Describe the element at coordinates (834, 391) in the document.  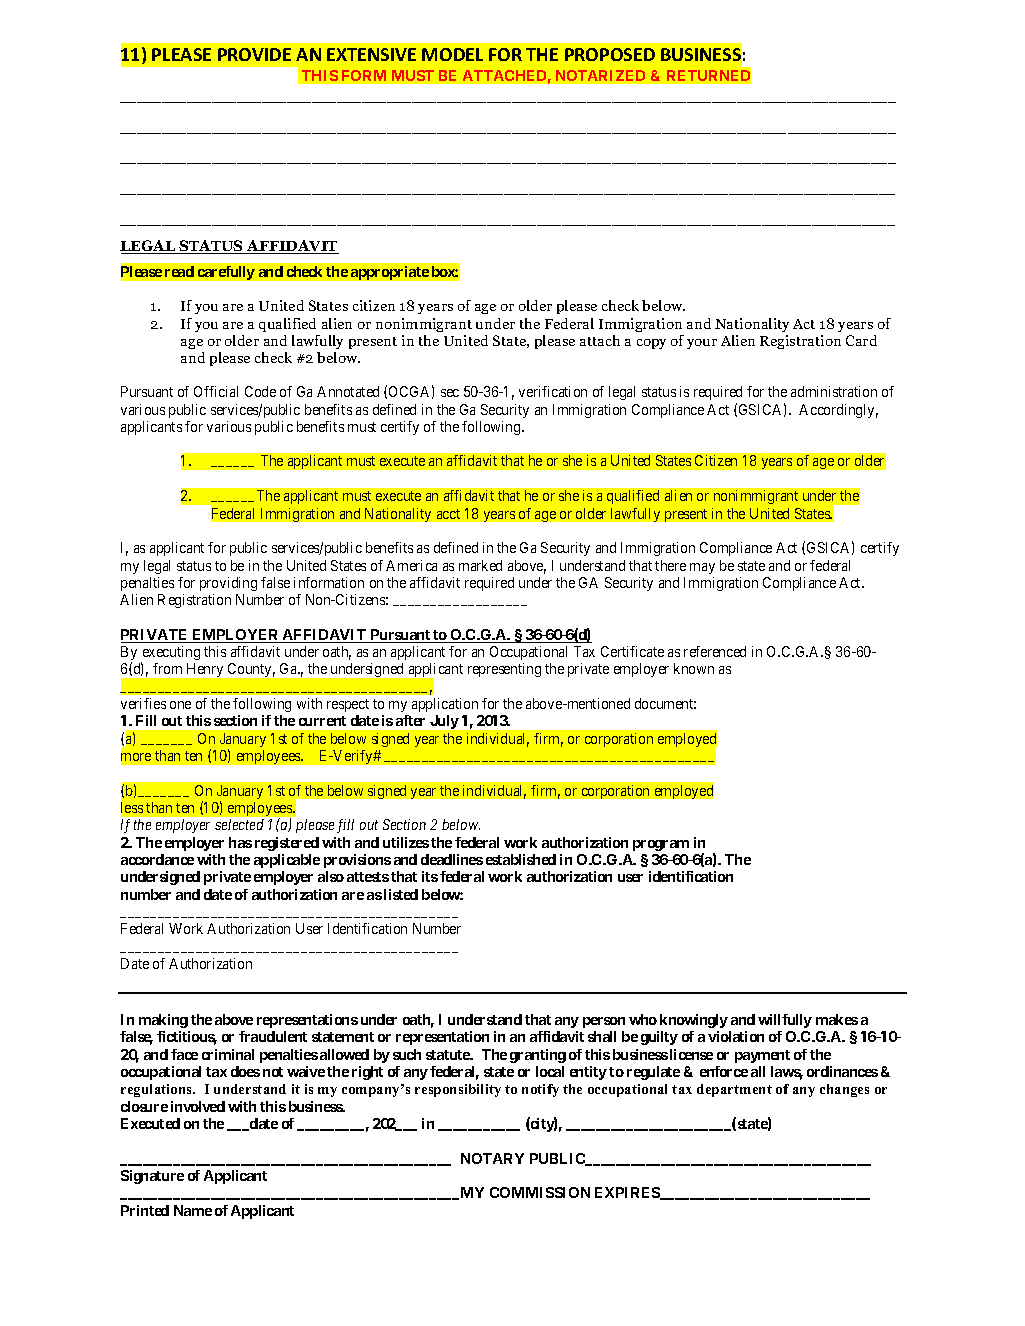
I see `administration` at that location.
